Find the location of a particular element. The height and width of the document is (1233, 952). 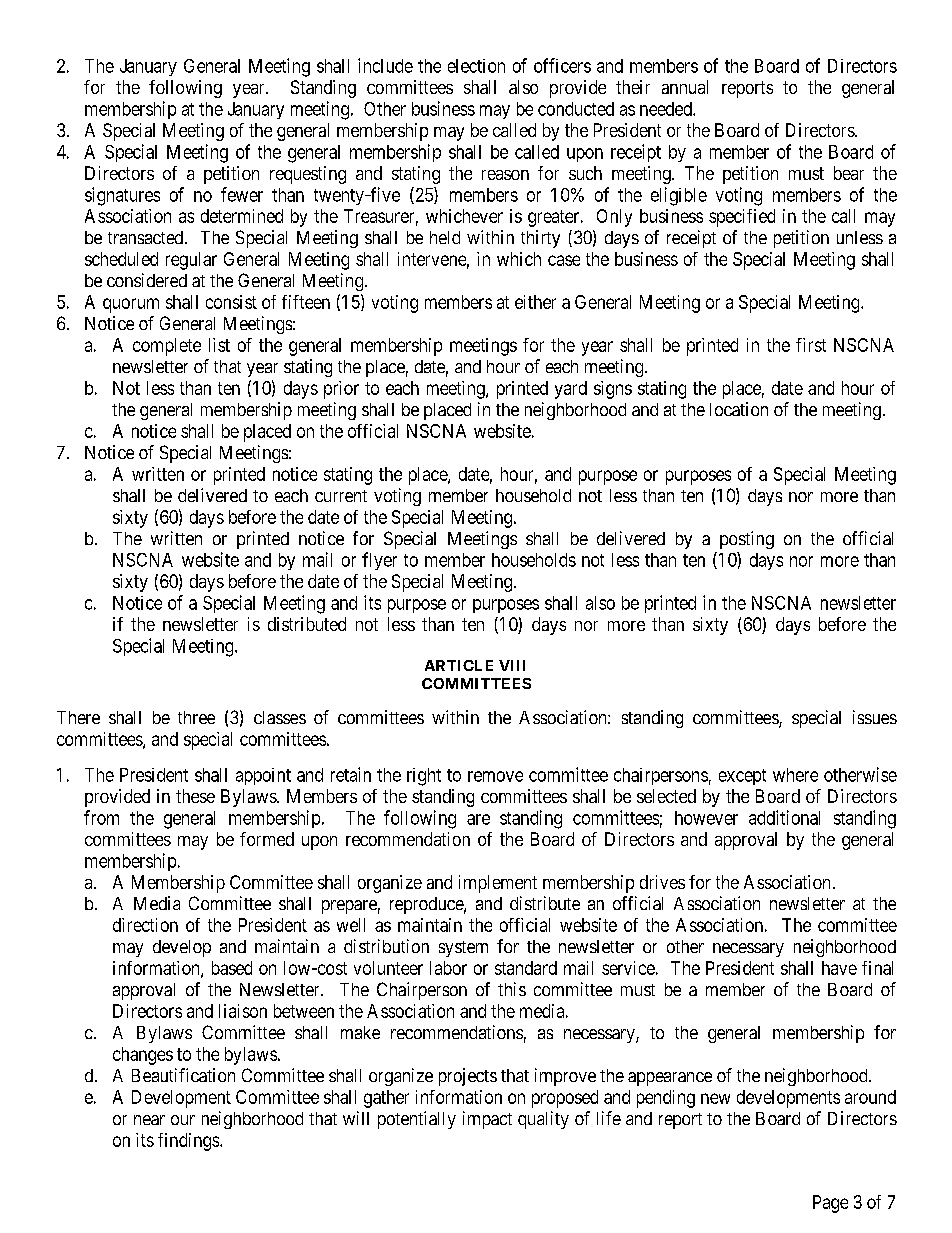

complete is located at coordinates (167, 347).
